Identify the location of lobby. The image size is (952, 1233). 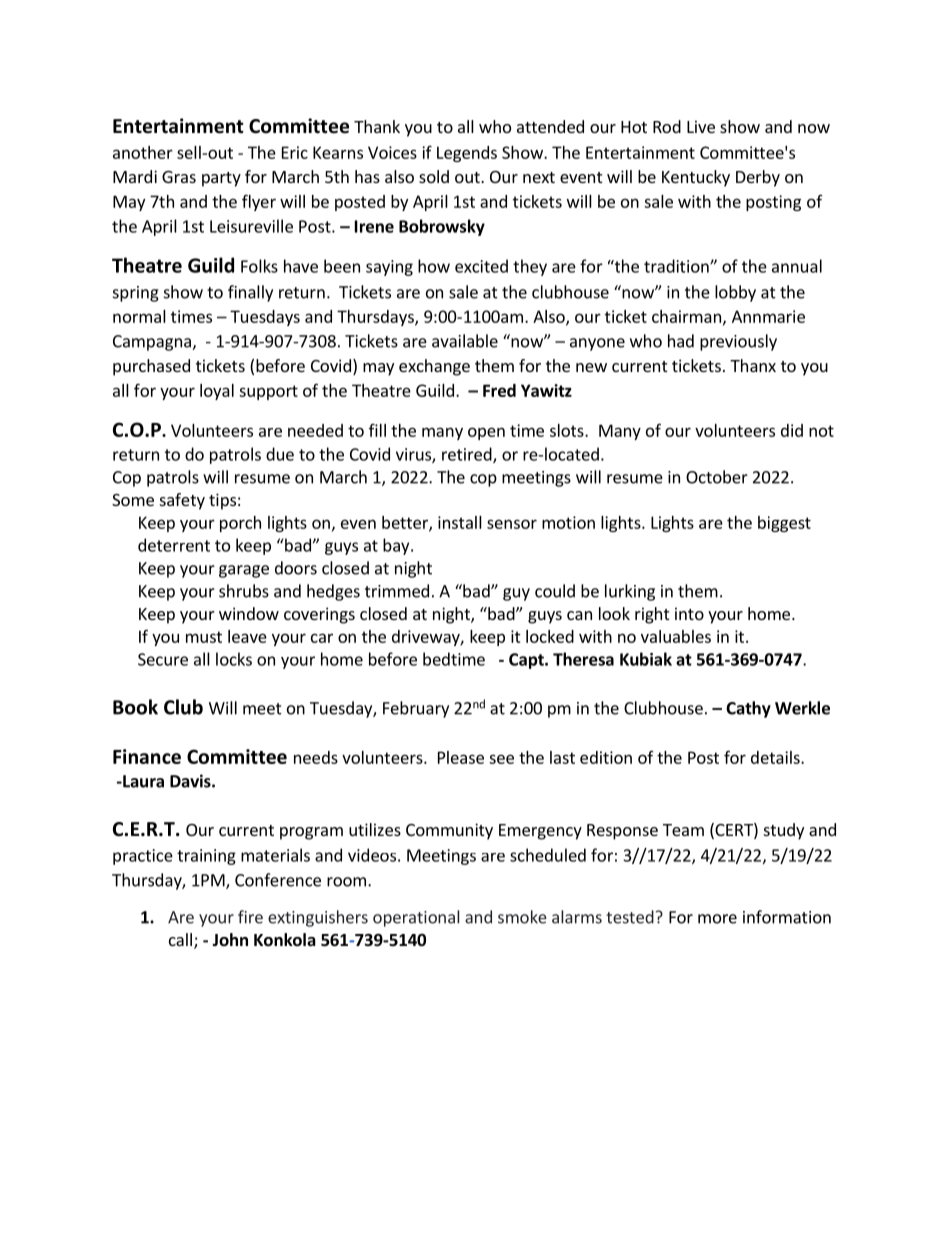
(735, 293).
